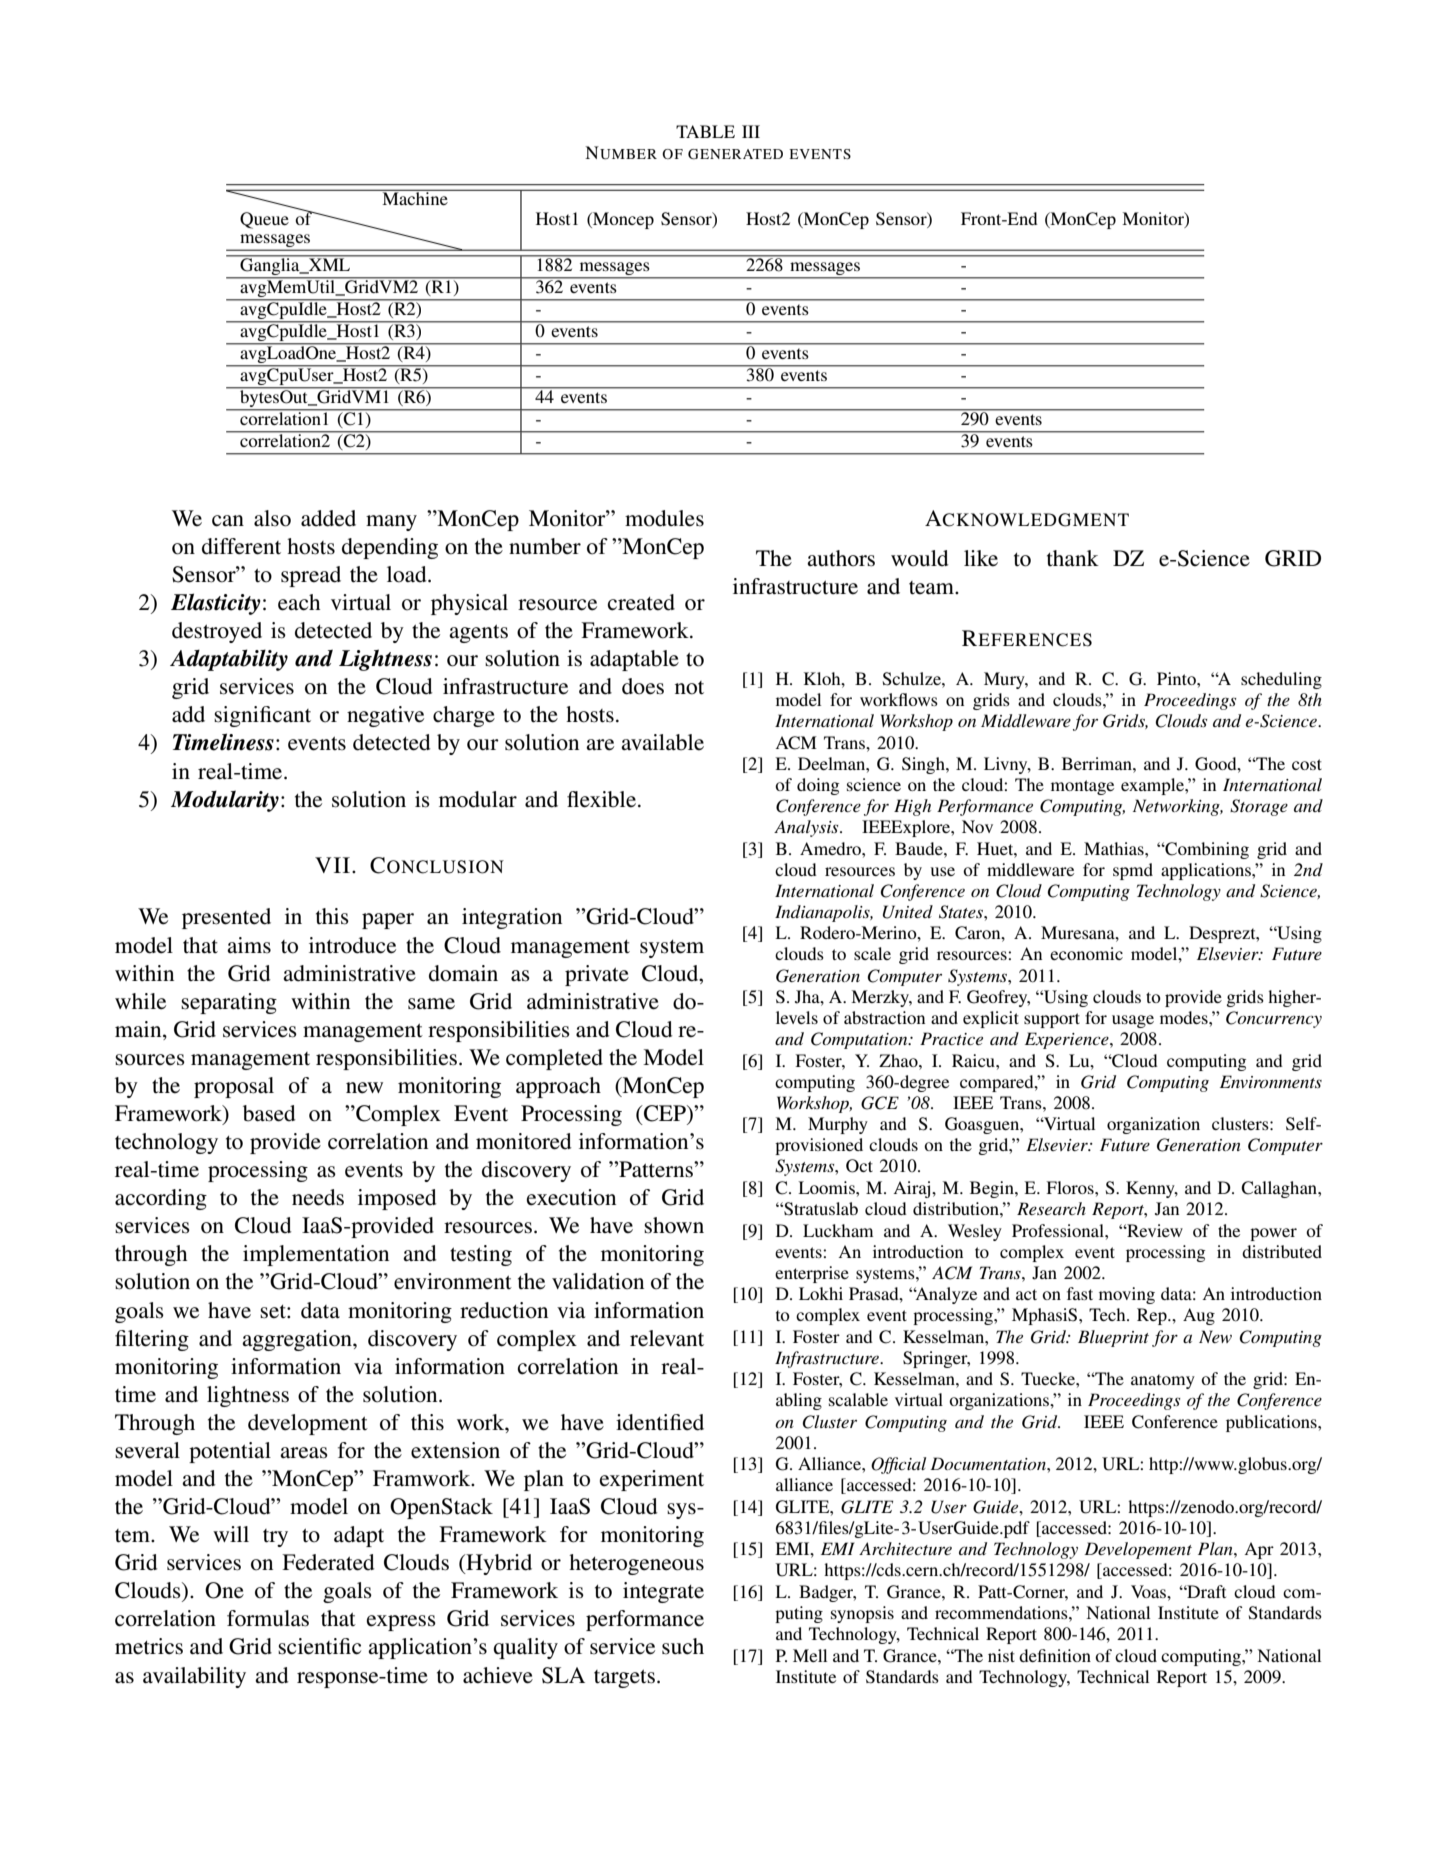 This screenshot has width=1437, height=1860. I want to click on GENERATED, so click(735, 154).
